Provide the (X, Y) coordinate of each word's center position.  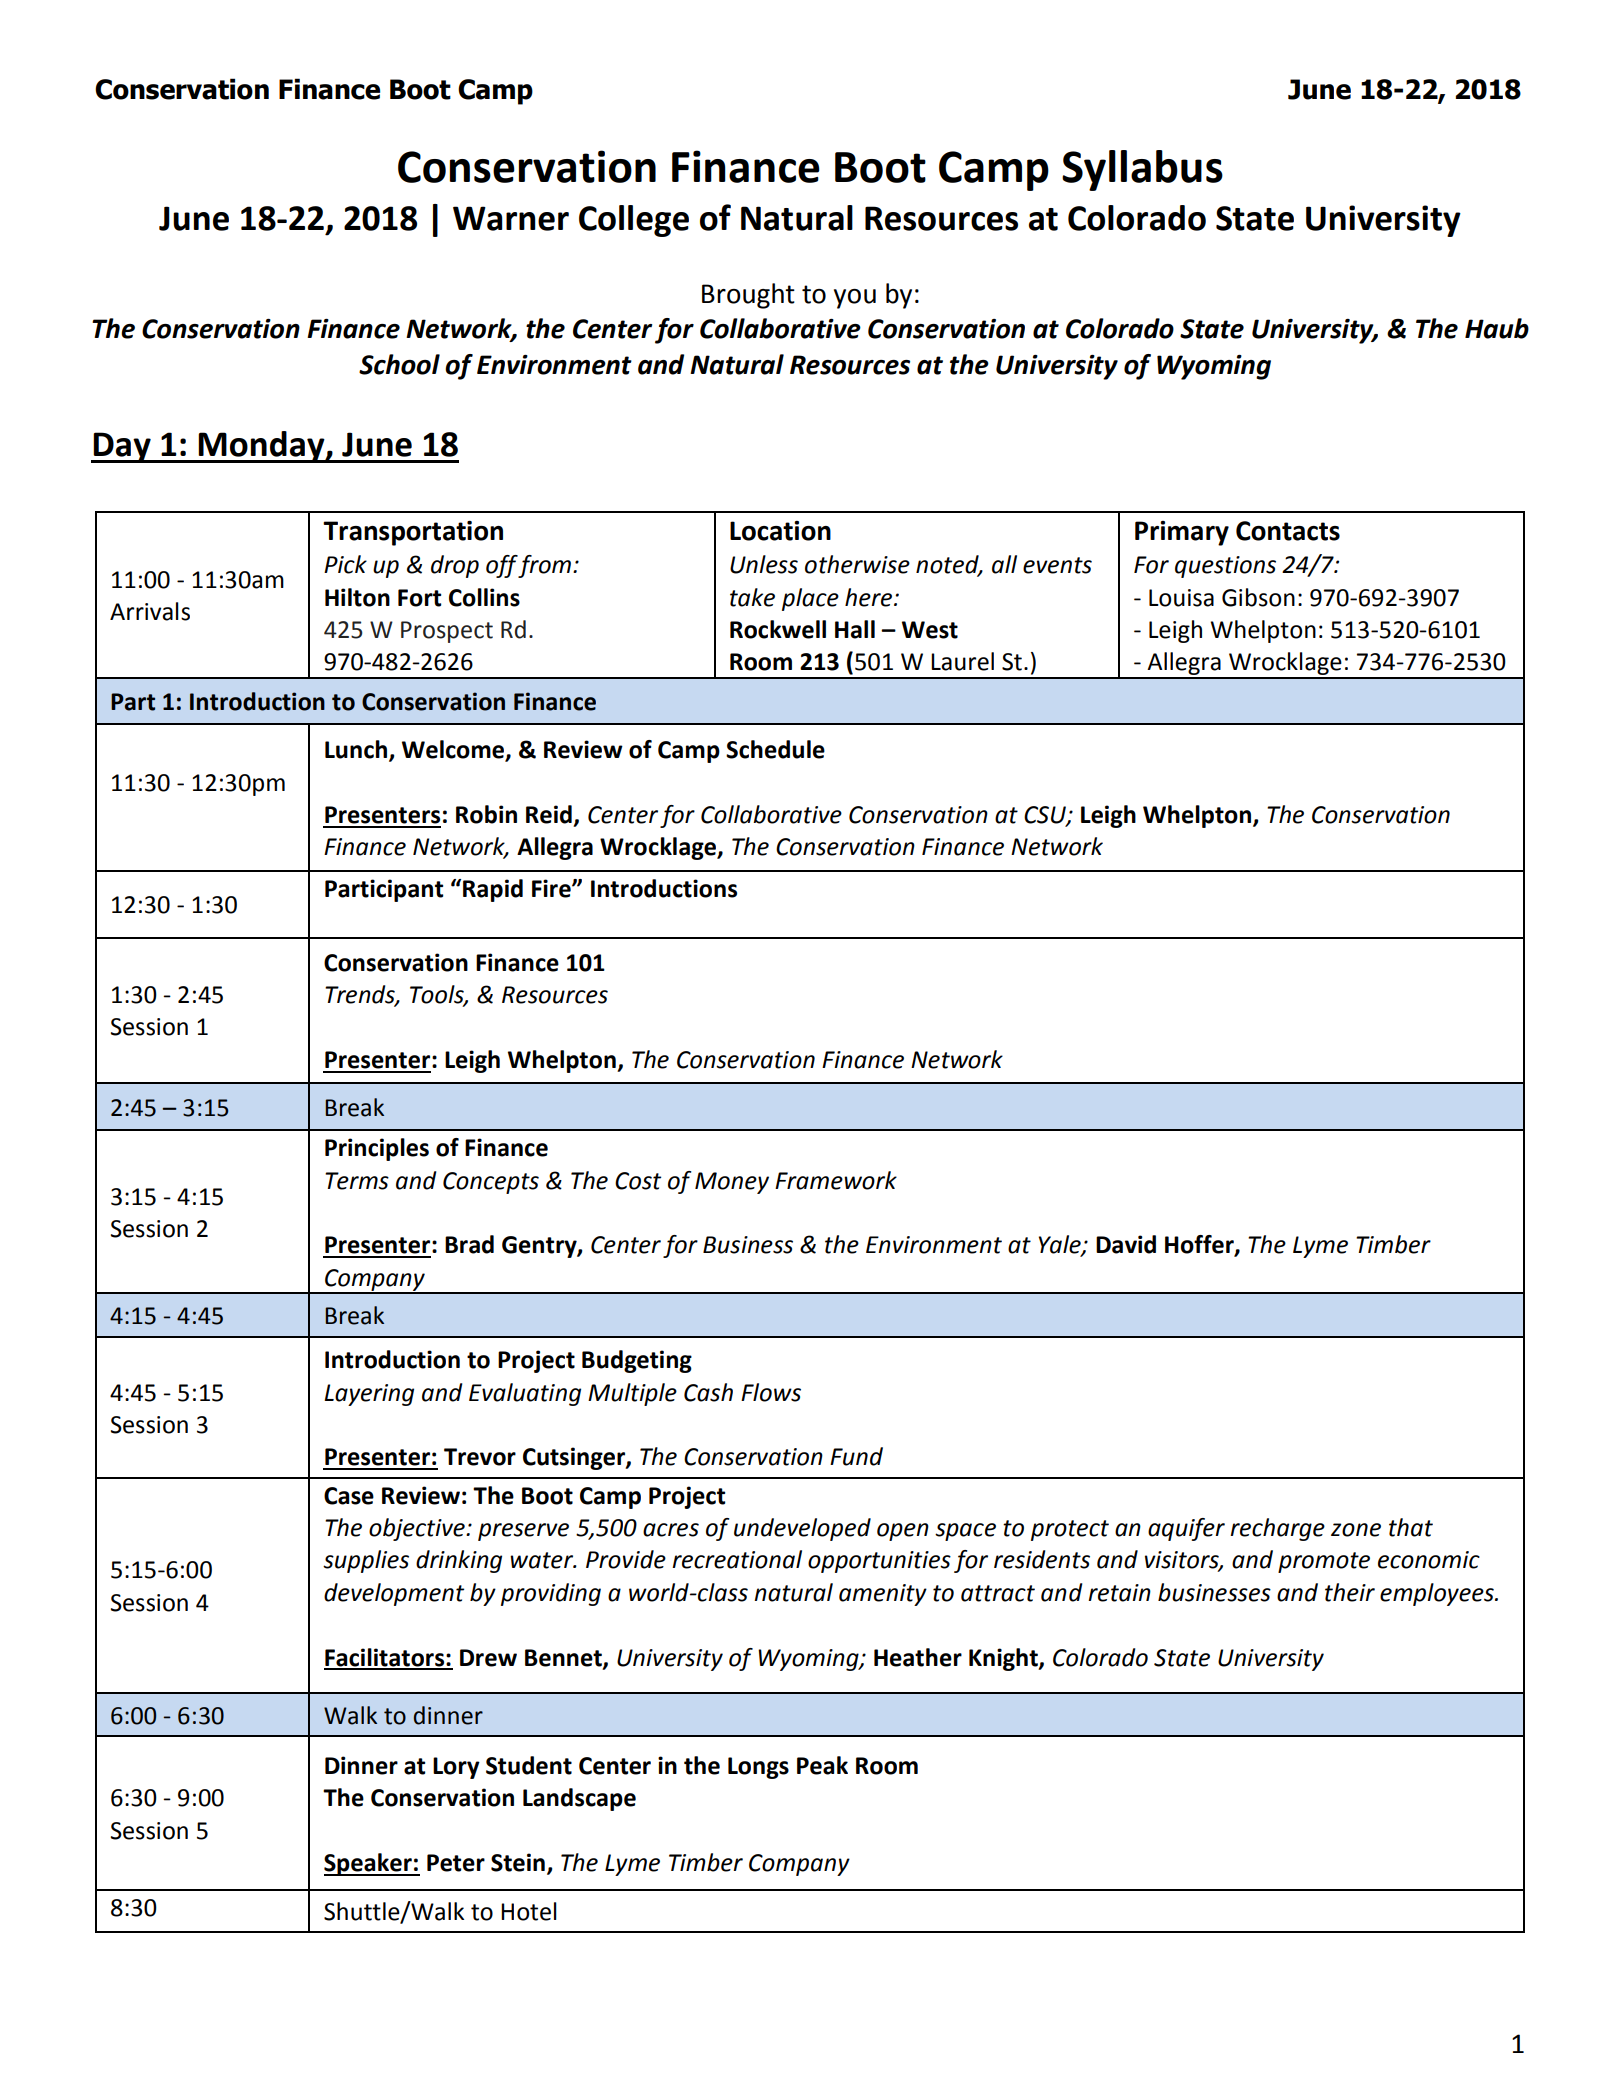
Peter (456, 1863)
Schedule (775, 749)
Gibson (1258, 597)
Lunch (357, 750)
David (1126, 1244)
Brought (748, 296)
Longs (758, 1768)
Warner (511, 218)
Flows (771, 1392)
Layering (369, 1395)
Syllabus (1142, 170)
